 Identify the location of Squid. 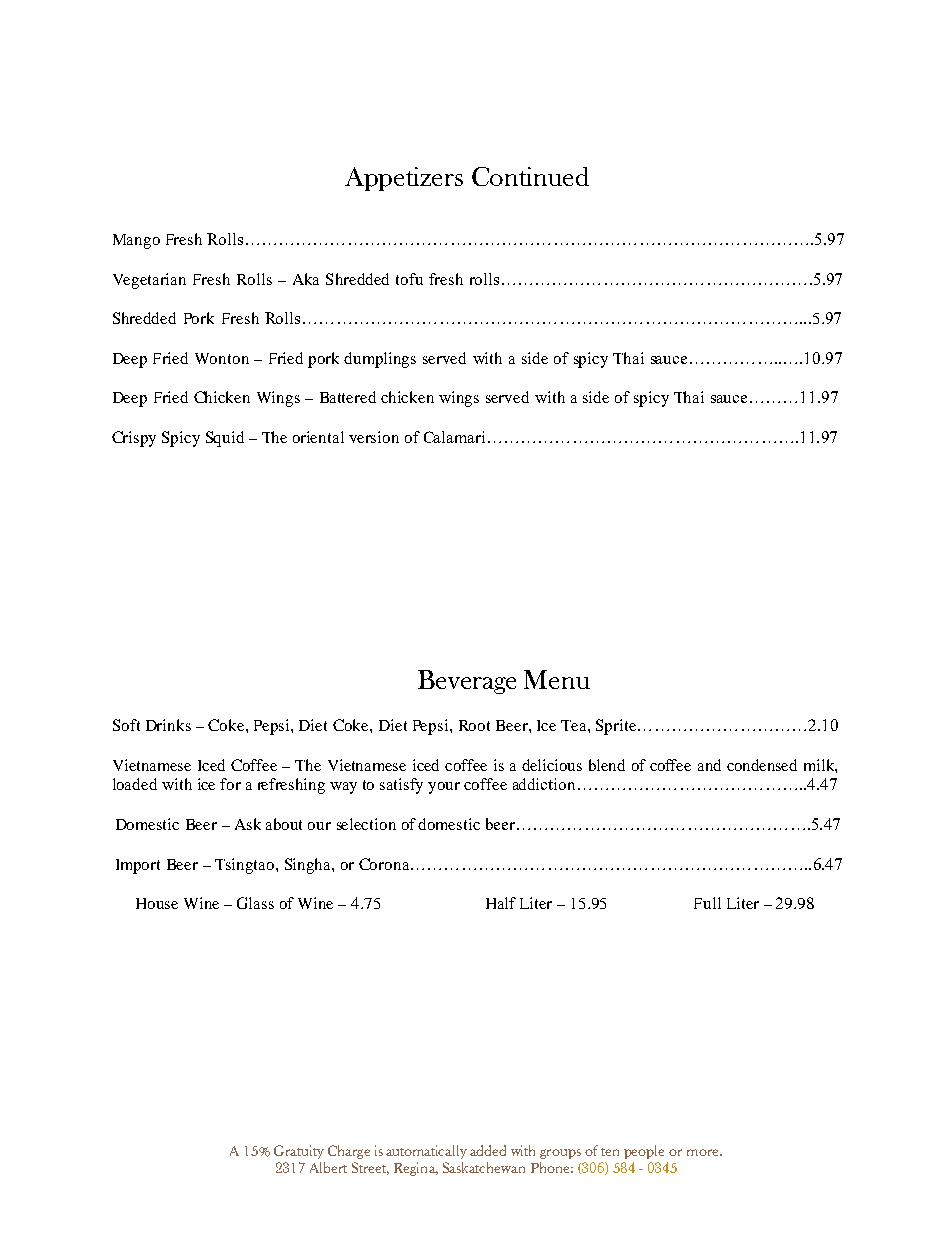
(225, 439).
